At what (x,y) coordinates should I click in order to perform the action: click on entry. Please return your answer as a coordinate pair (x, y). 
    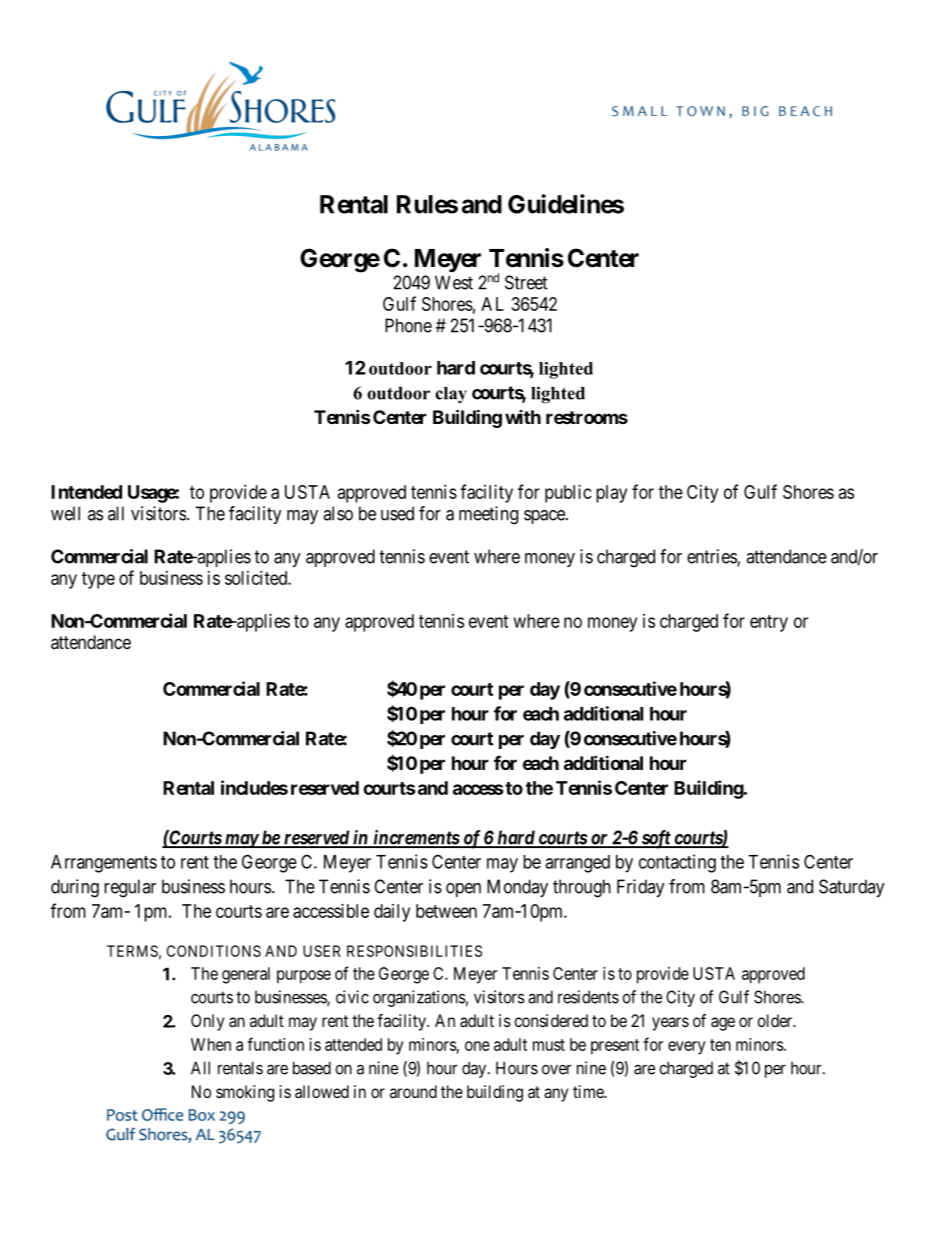
    Looking at the image, I should click on (769, 623).
